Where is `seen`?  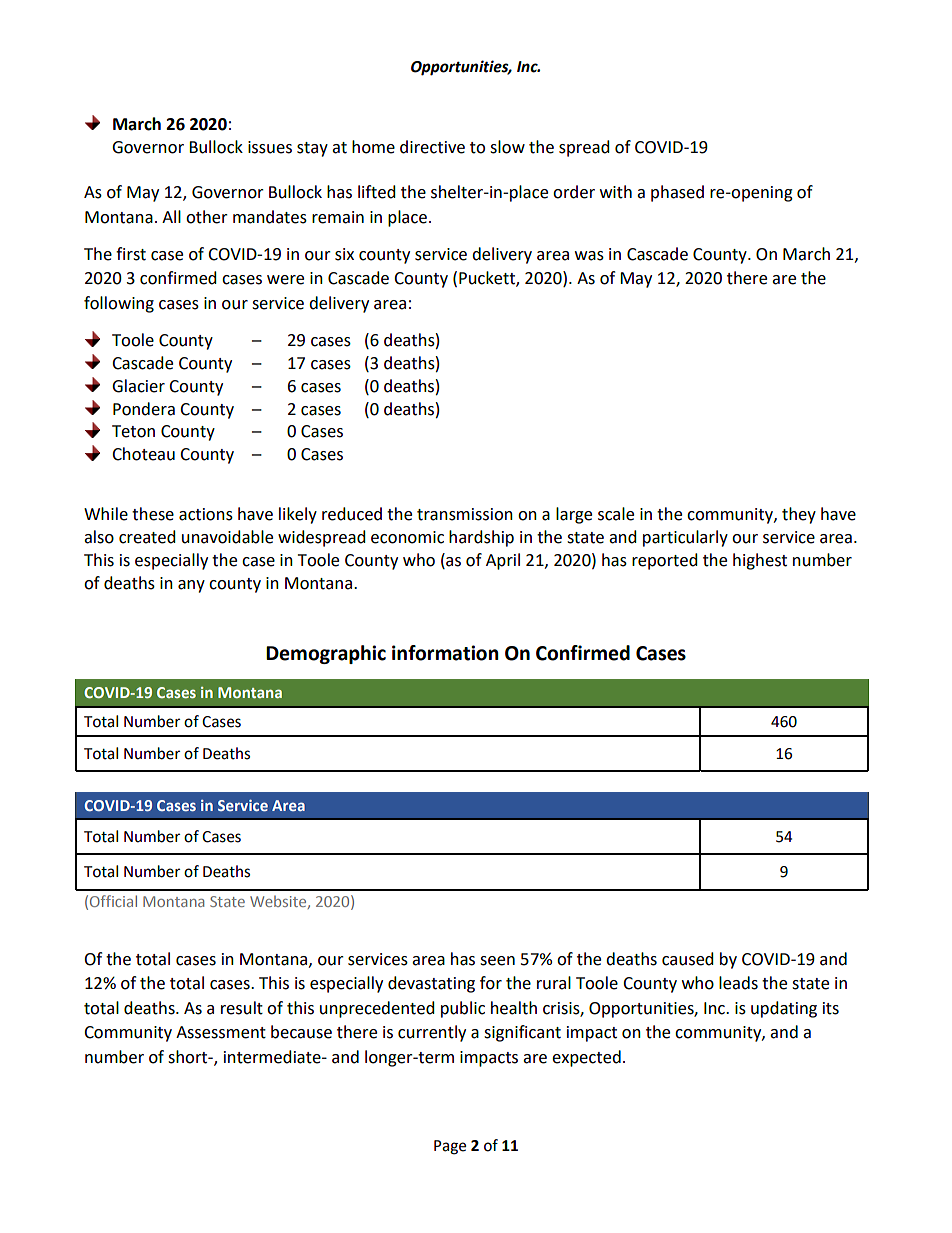 seen is located at coordinates (497, 961).
